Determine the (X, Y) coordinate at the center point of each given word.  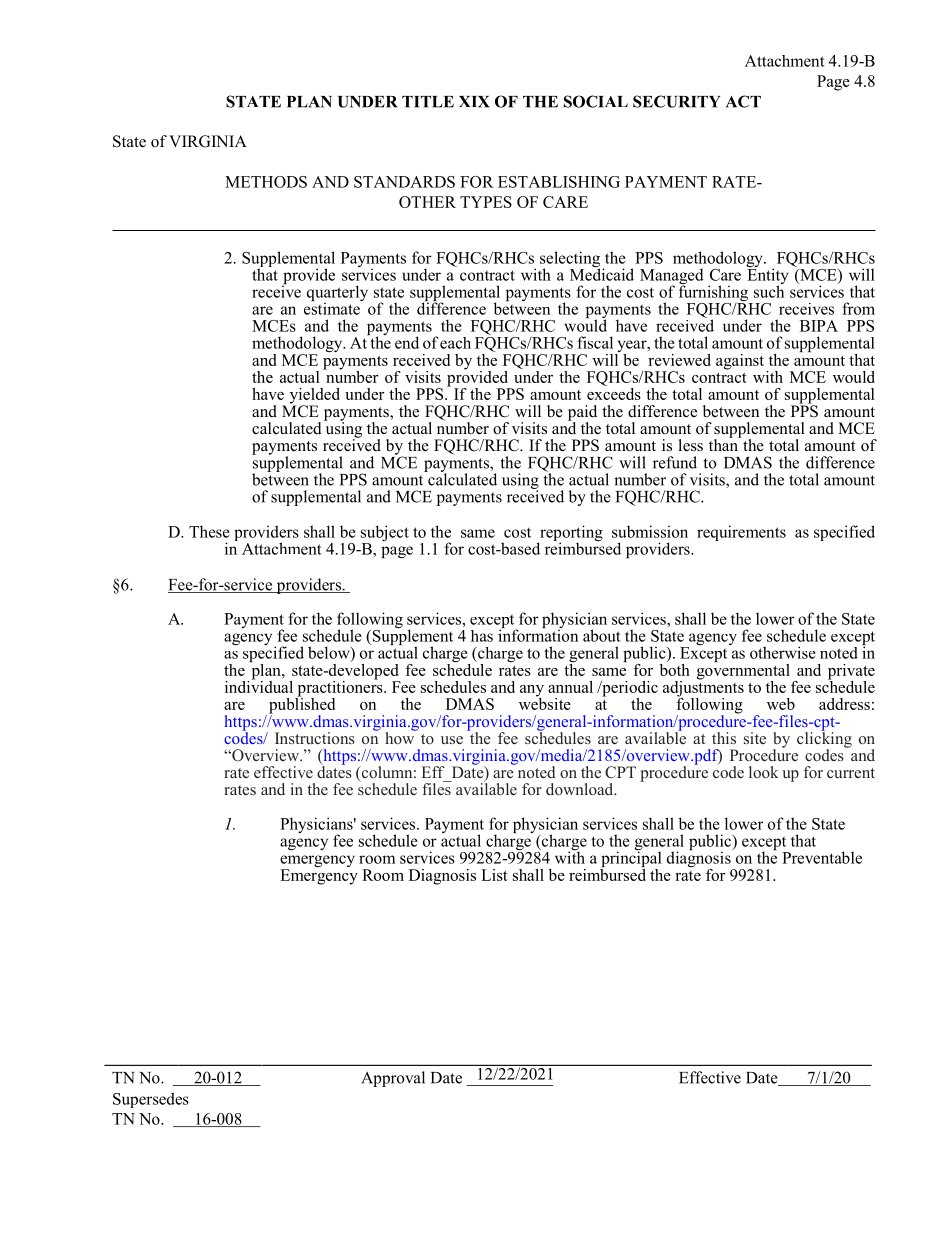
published (300, 705)
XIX (474, 102)
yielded (315, 397)
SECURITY (677, 101)
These (209, 531)
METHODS (266, 182)
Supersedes (151, 1100)
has (482, 636)
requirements (741, 533)
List (494, 875)
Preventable (822, 857)
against (741, 363)
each (455, 343)
